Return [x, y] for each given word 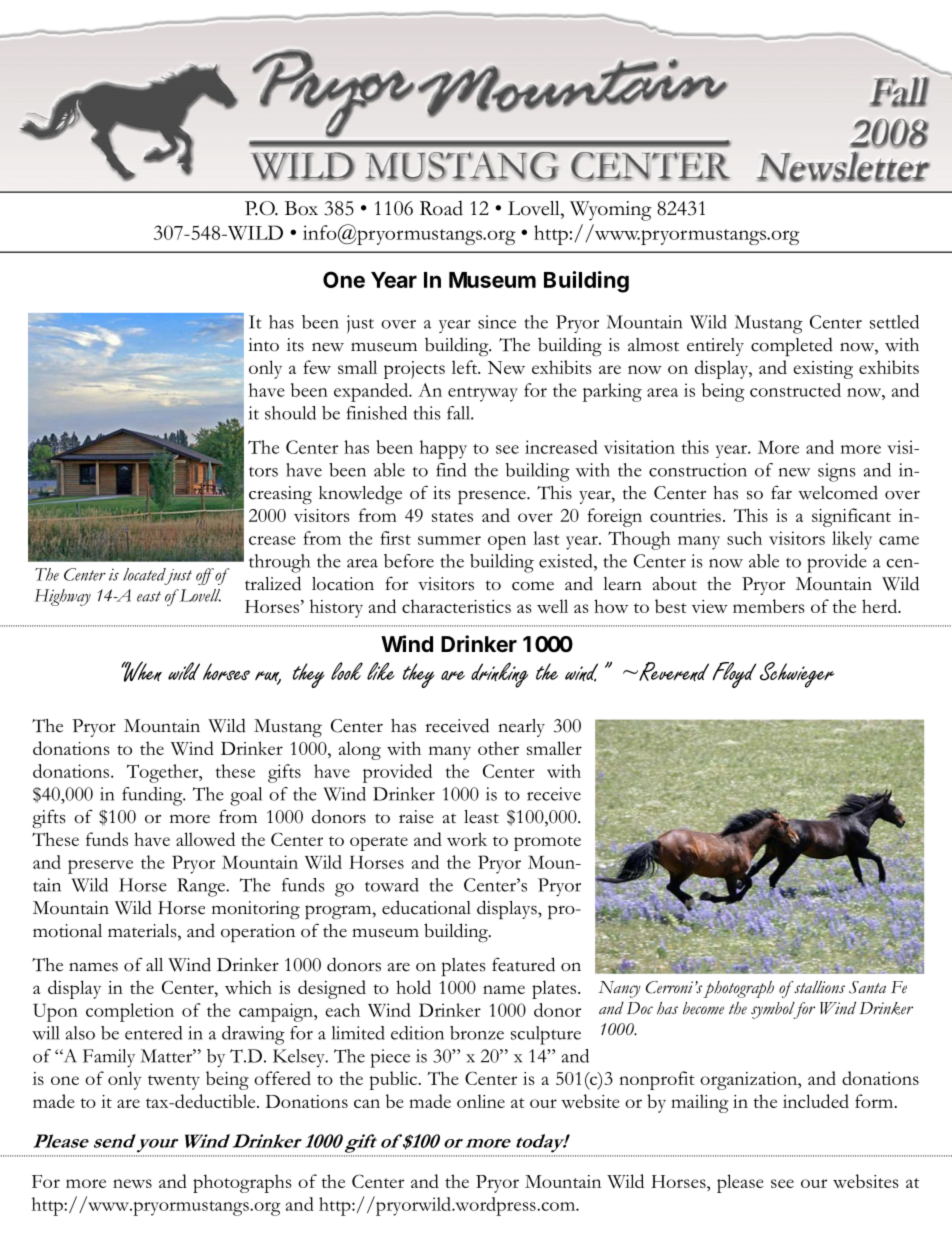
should [290, 413]
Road [441, 208]
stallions [818, 987]
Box [301, 208]
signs [837, 472]
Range [202, 887]
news [132, 1183]
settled [894, 322]
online [481, 1101]
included [816, 1101]
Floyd [735, 675]
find [451, 470]
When [141, 671]
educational [426, 907]
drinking [499, 675]
